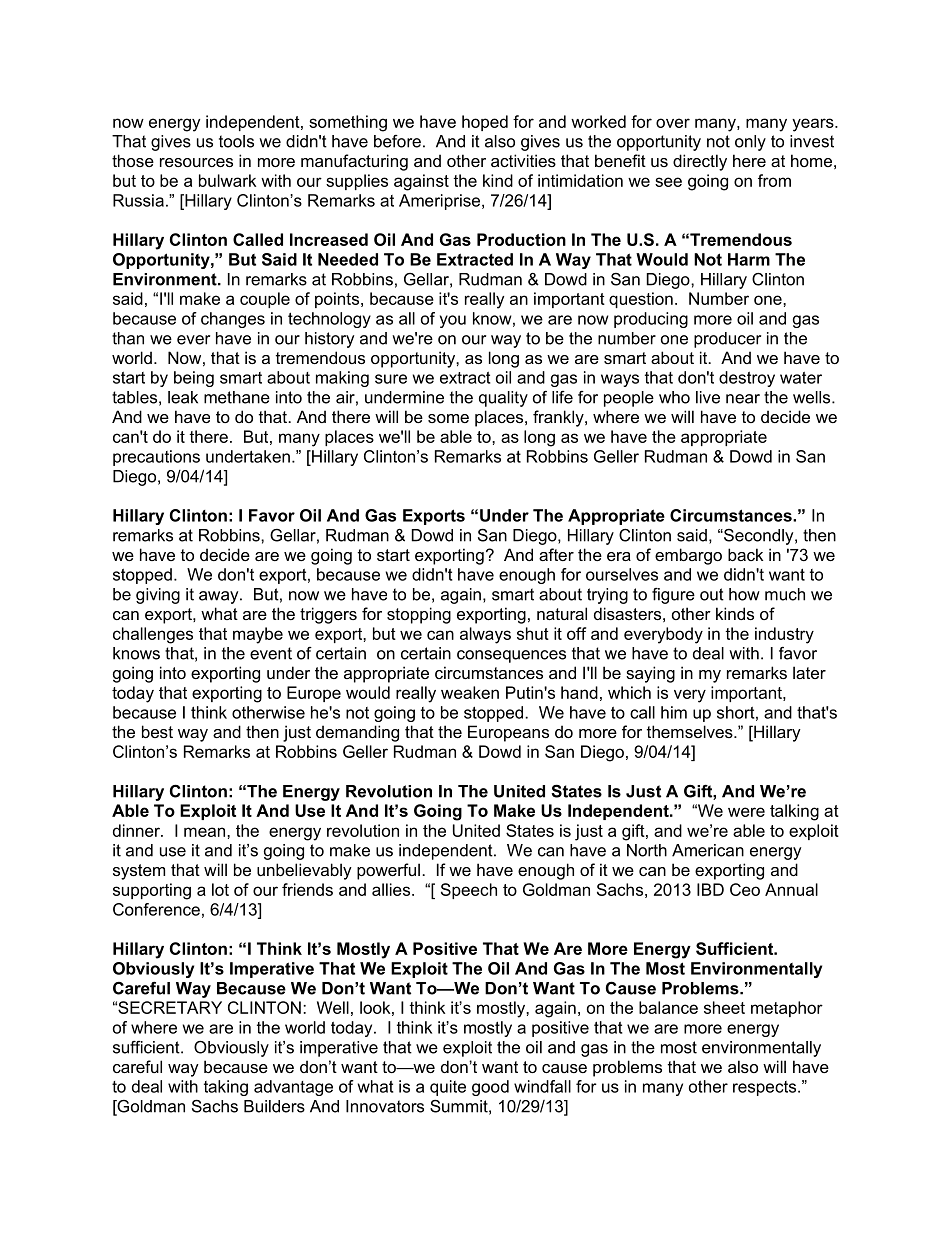  Describe the element at coordinates (750, 143) in the image. I see `only` at that location.
